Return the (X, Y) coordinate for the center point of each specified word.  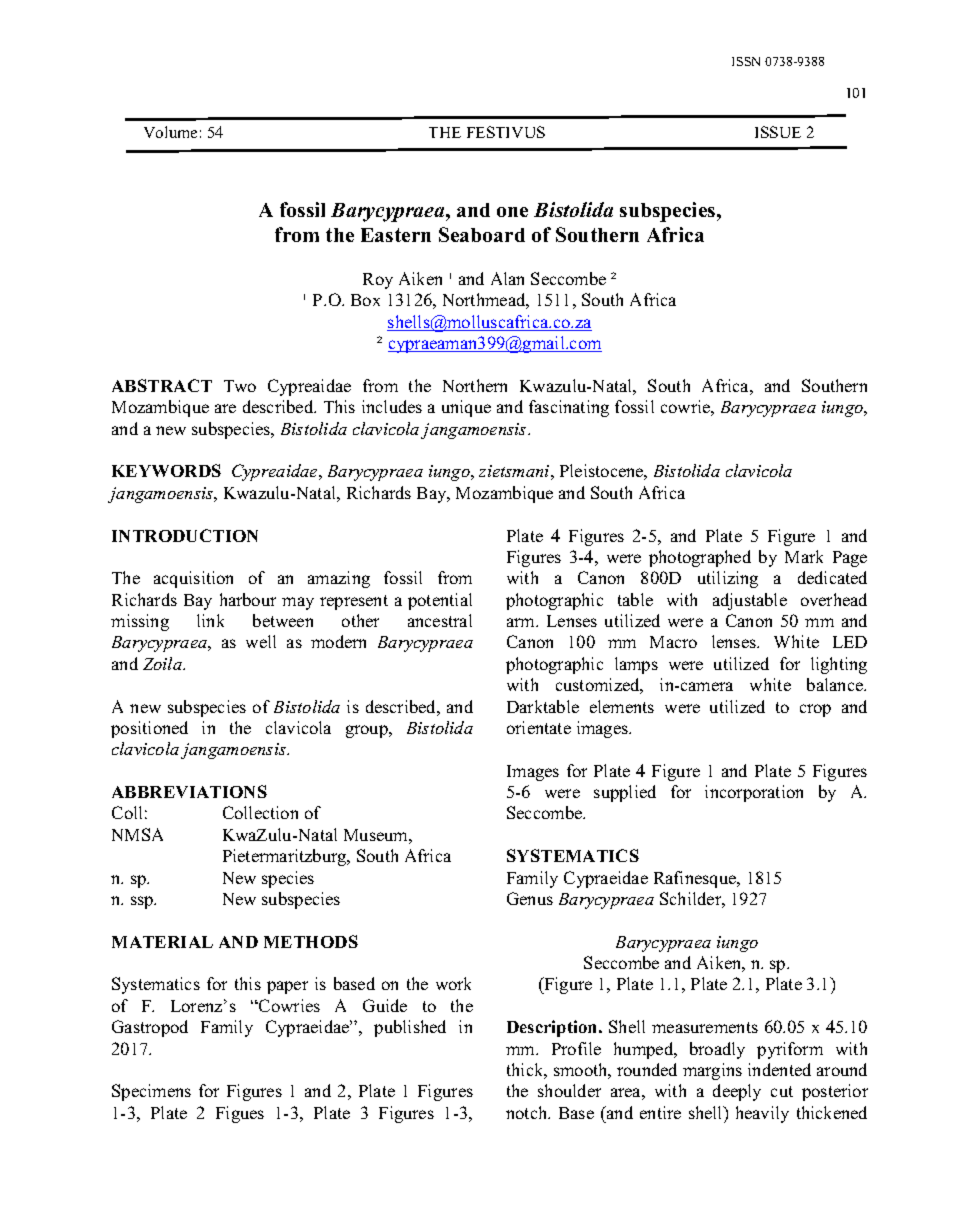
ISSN (746, 61)
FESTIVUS (506, 132)
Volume (170, 132)
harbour (248, 599)
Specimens (151, 1092)
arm (522, 622)
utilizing (728, 579)
